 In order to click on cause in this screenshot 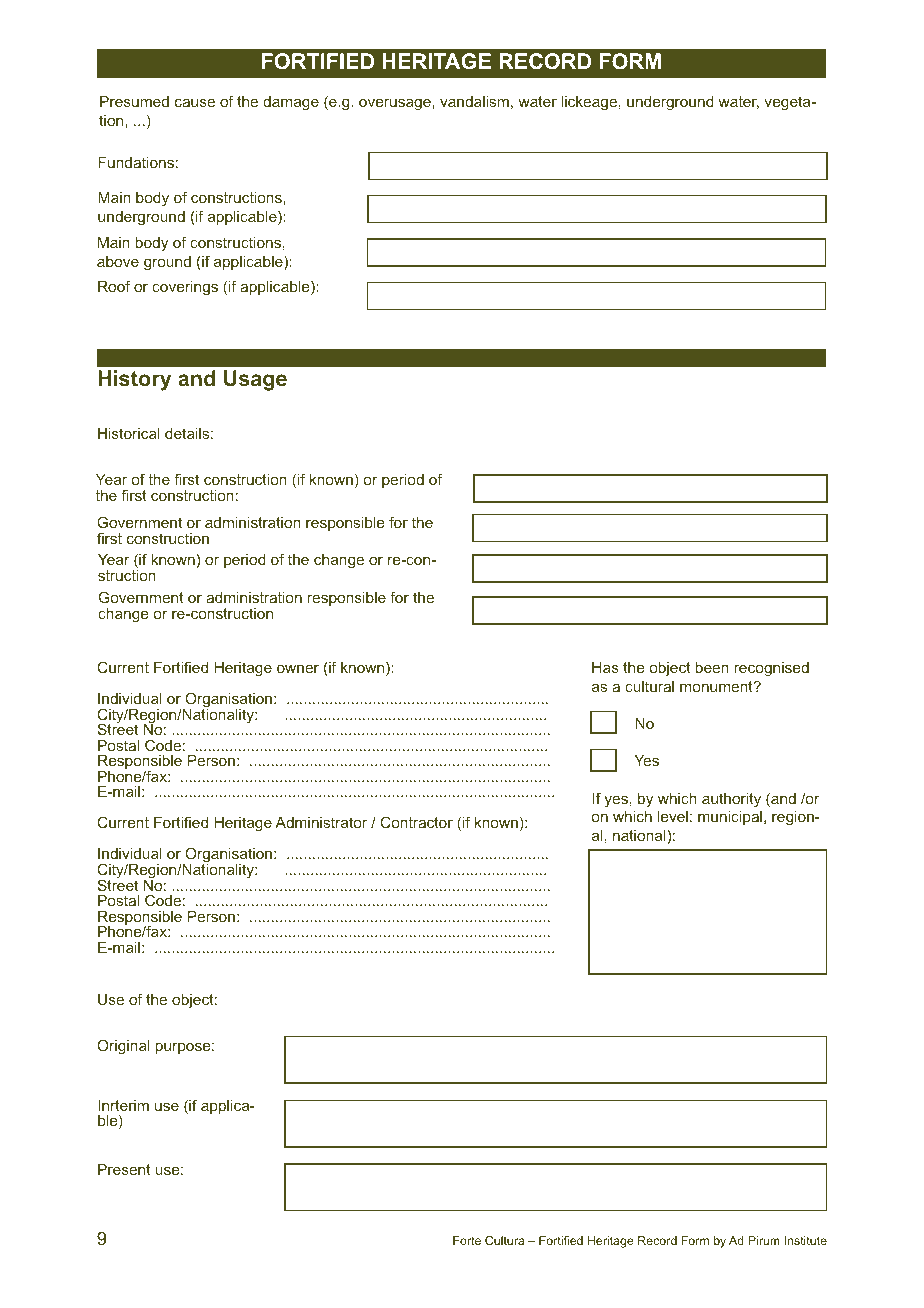, I will do `click(195, 103)`.
